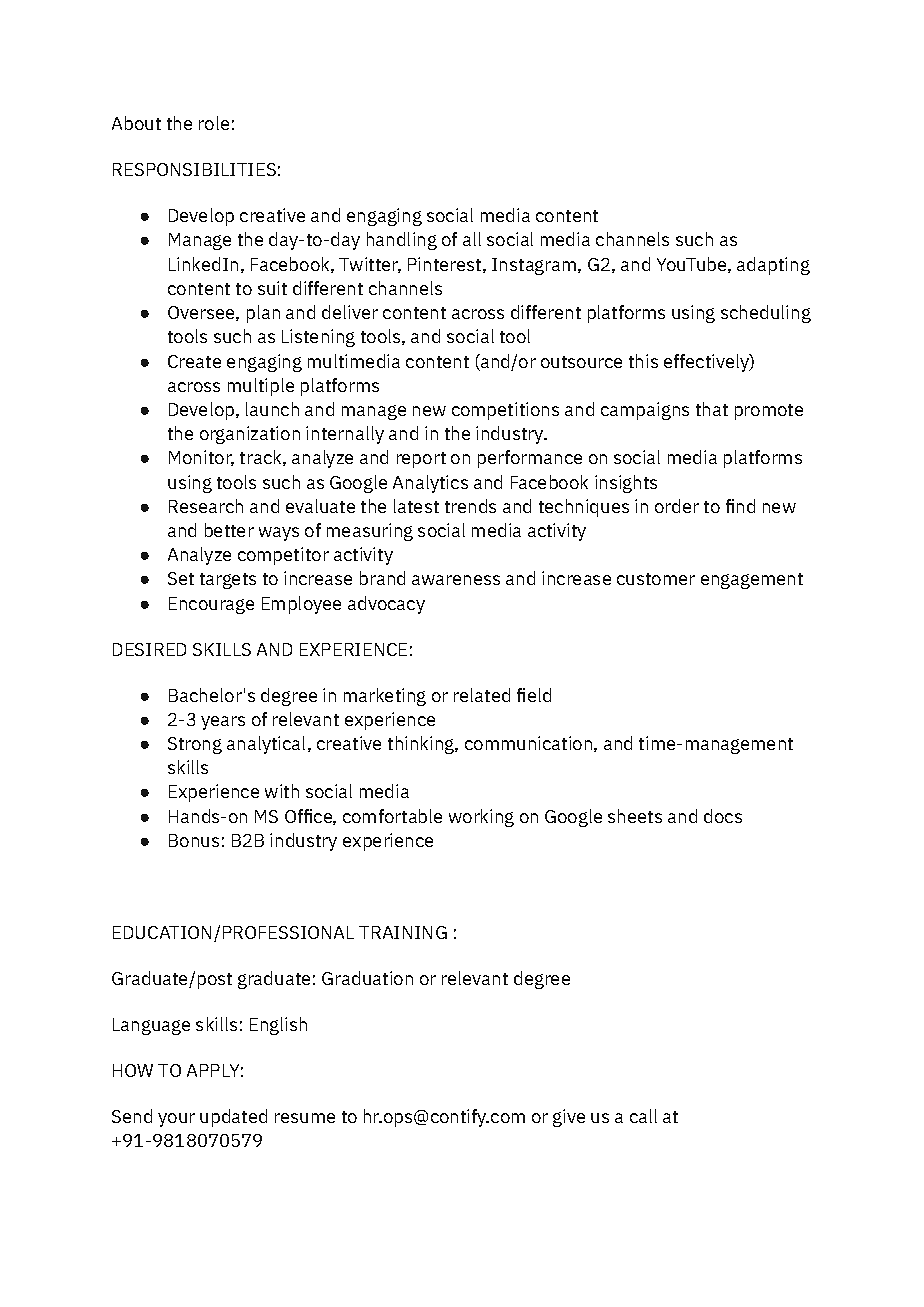 The image size is (924, 1307). What do you see at coordinates (194, 169) in the screenshot?
I see `RESPONSIBILITIES` at bounding box center [194, 169].
